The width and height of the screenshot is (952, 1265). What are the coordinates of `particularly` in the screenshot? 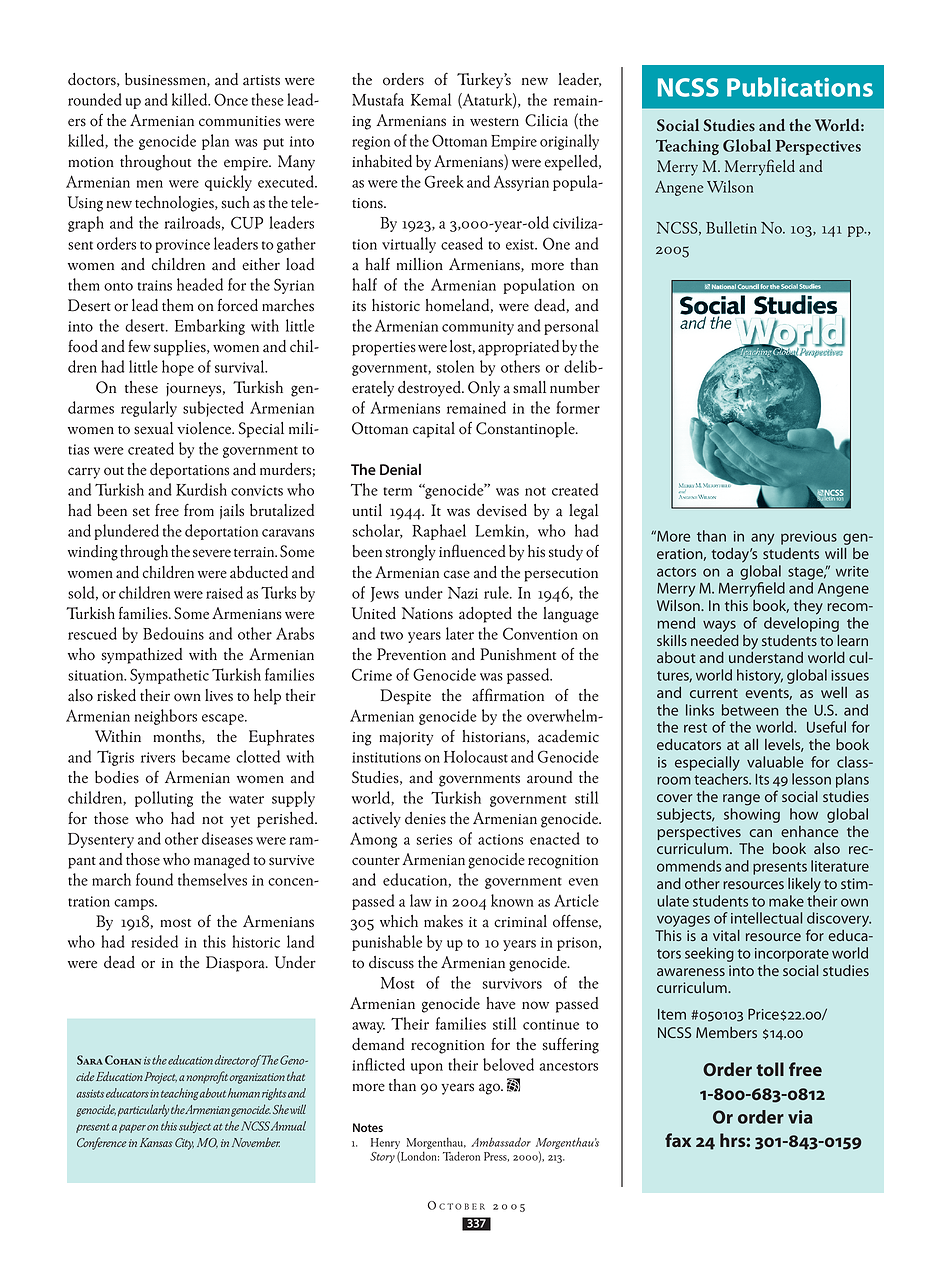 It's located at (143, 1110).
